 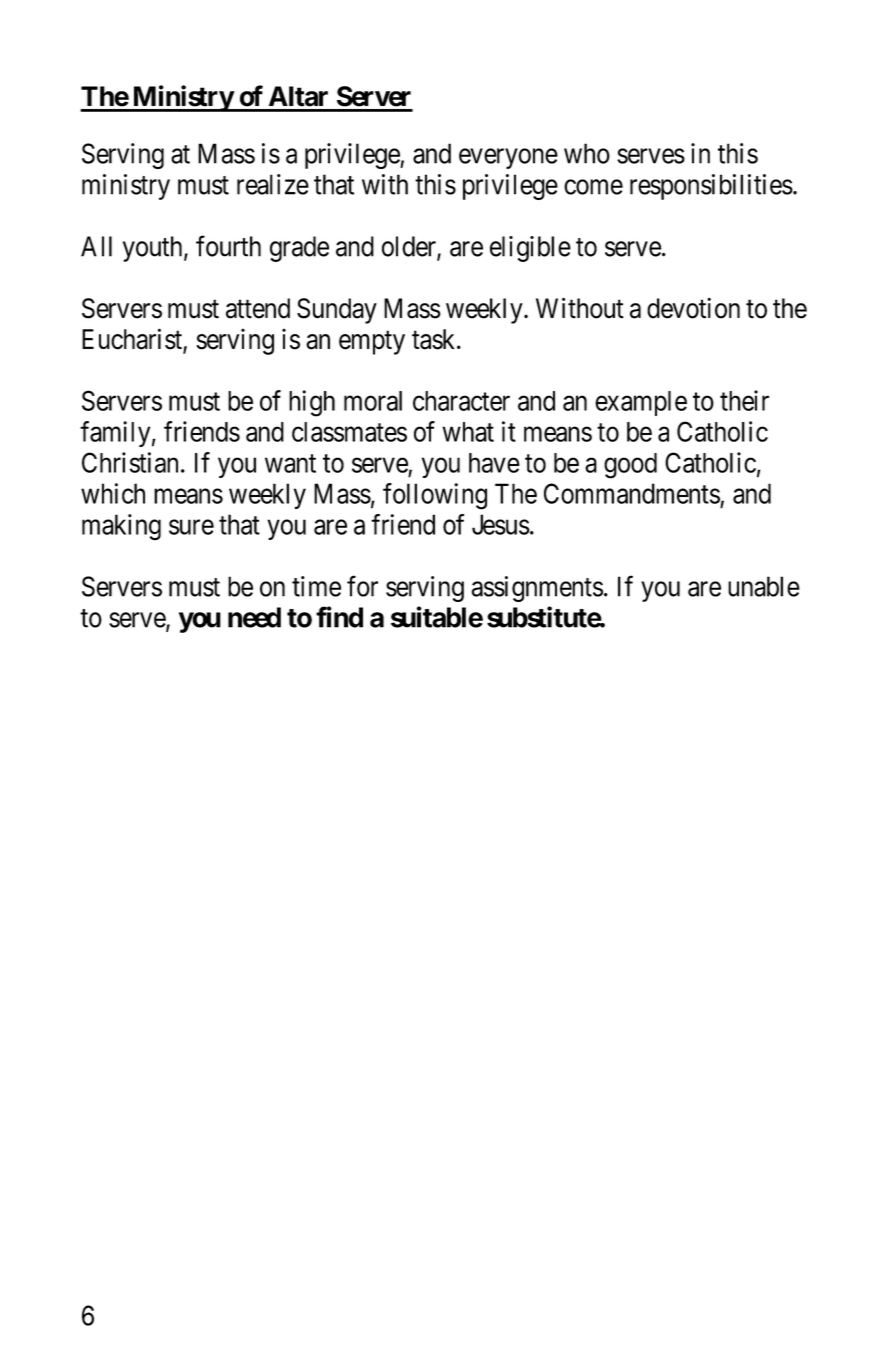 What do you see at coordinates (258, 308) in the page?
I see `attend` at bounding box center [258, 308].
